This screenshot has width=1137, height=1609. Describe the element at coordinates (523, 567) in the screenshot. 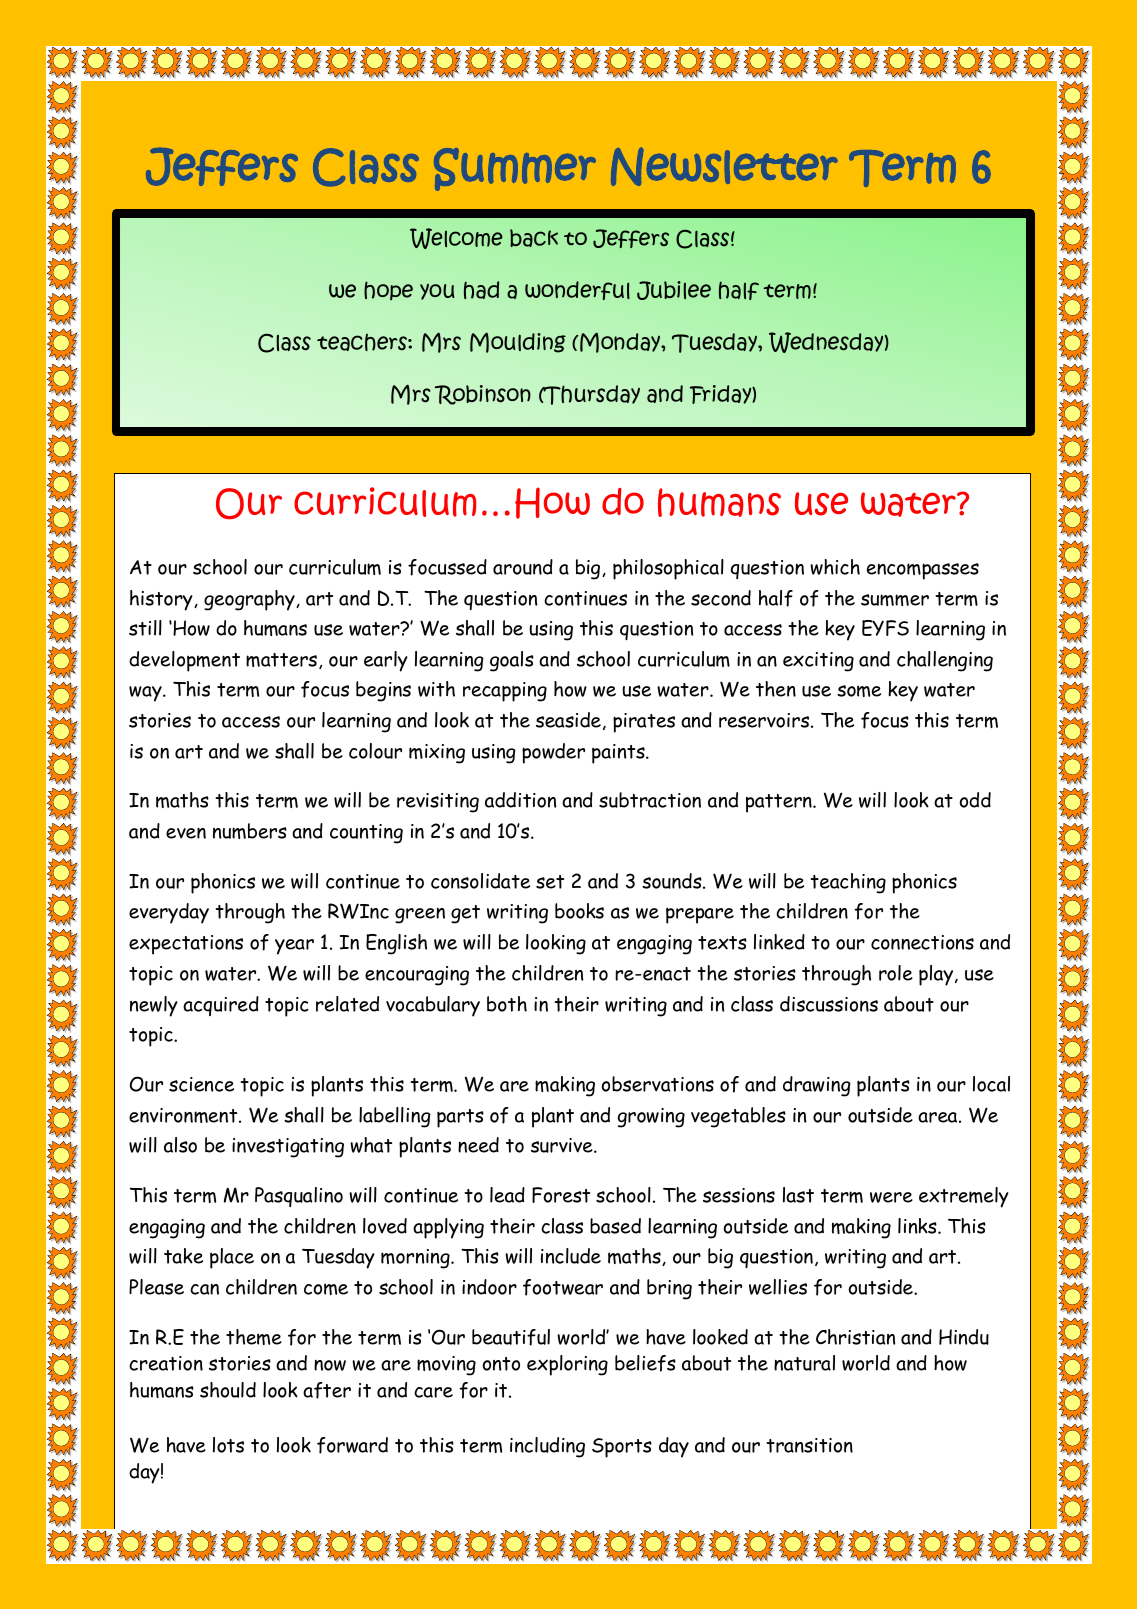

I see `around` at that location.
